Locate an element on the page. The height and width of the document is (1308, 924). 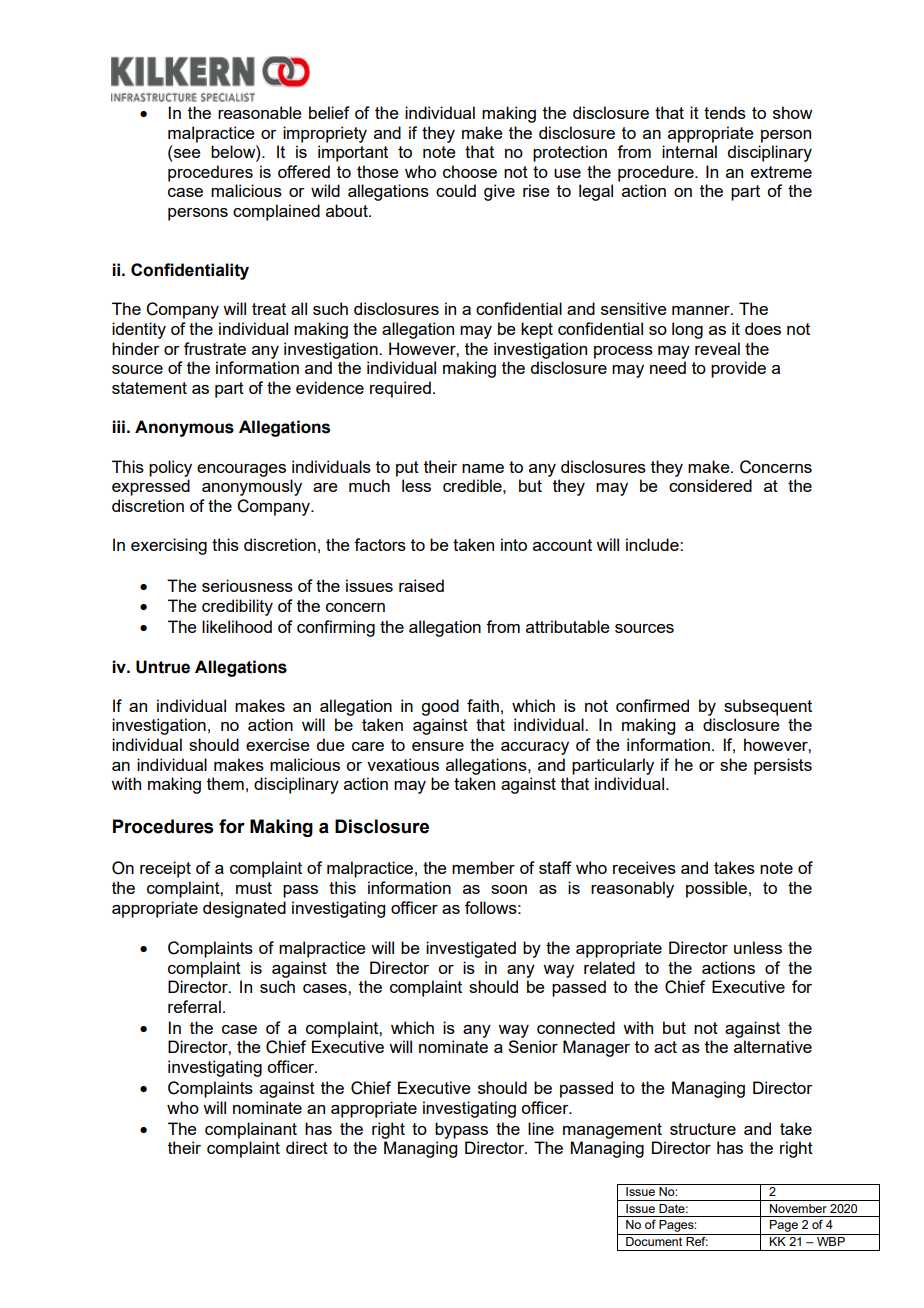
receives is located at coordinates (644, 867).
